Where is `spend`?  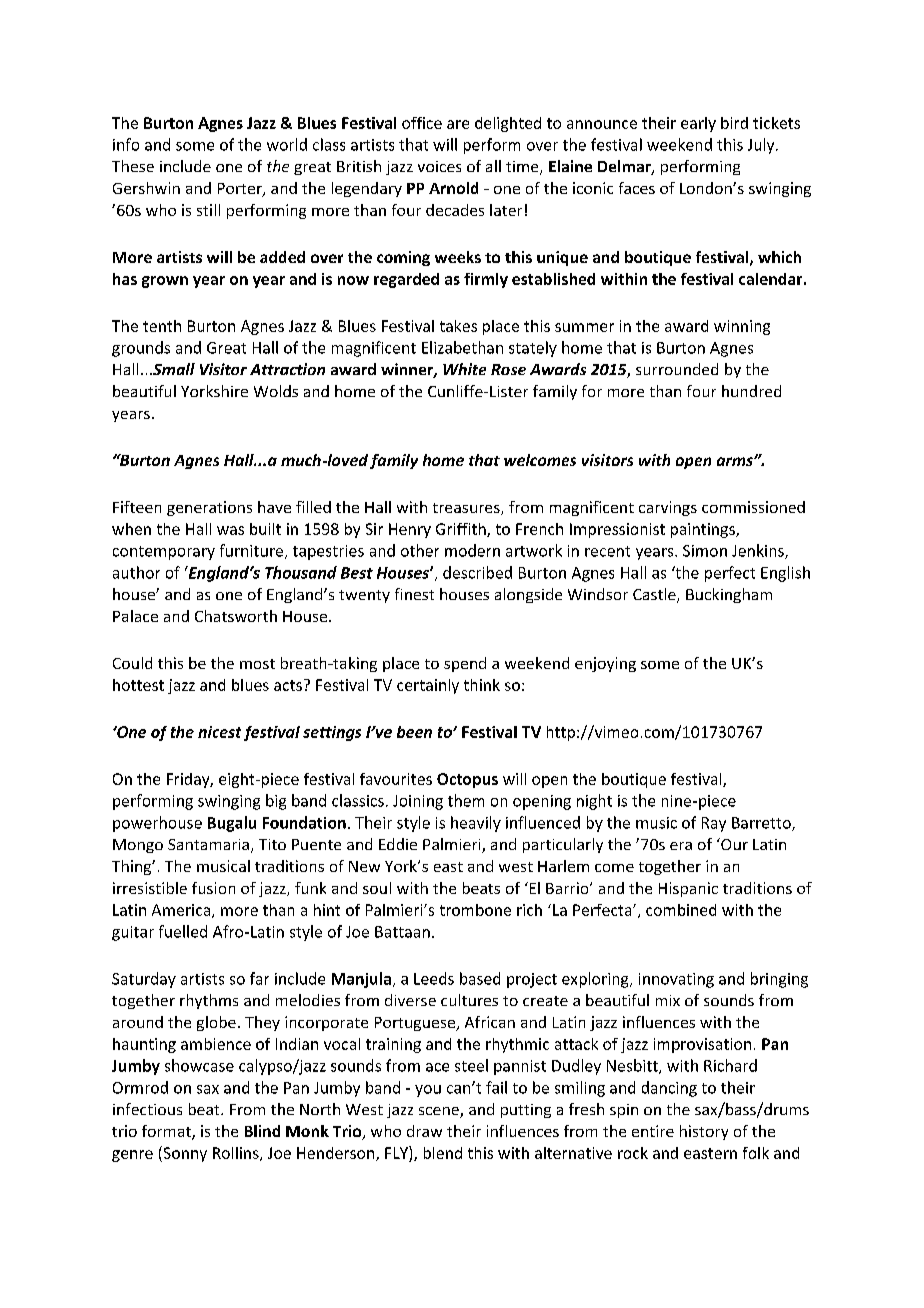 spend is located at coordinates (465, 664).
